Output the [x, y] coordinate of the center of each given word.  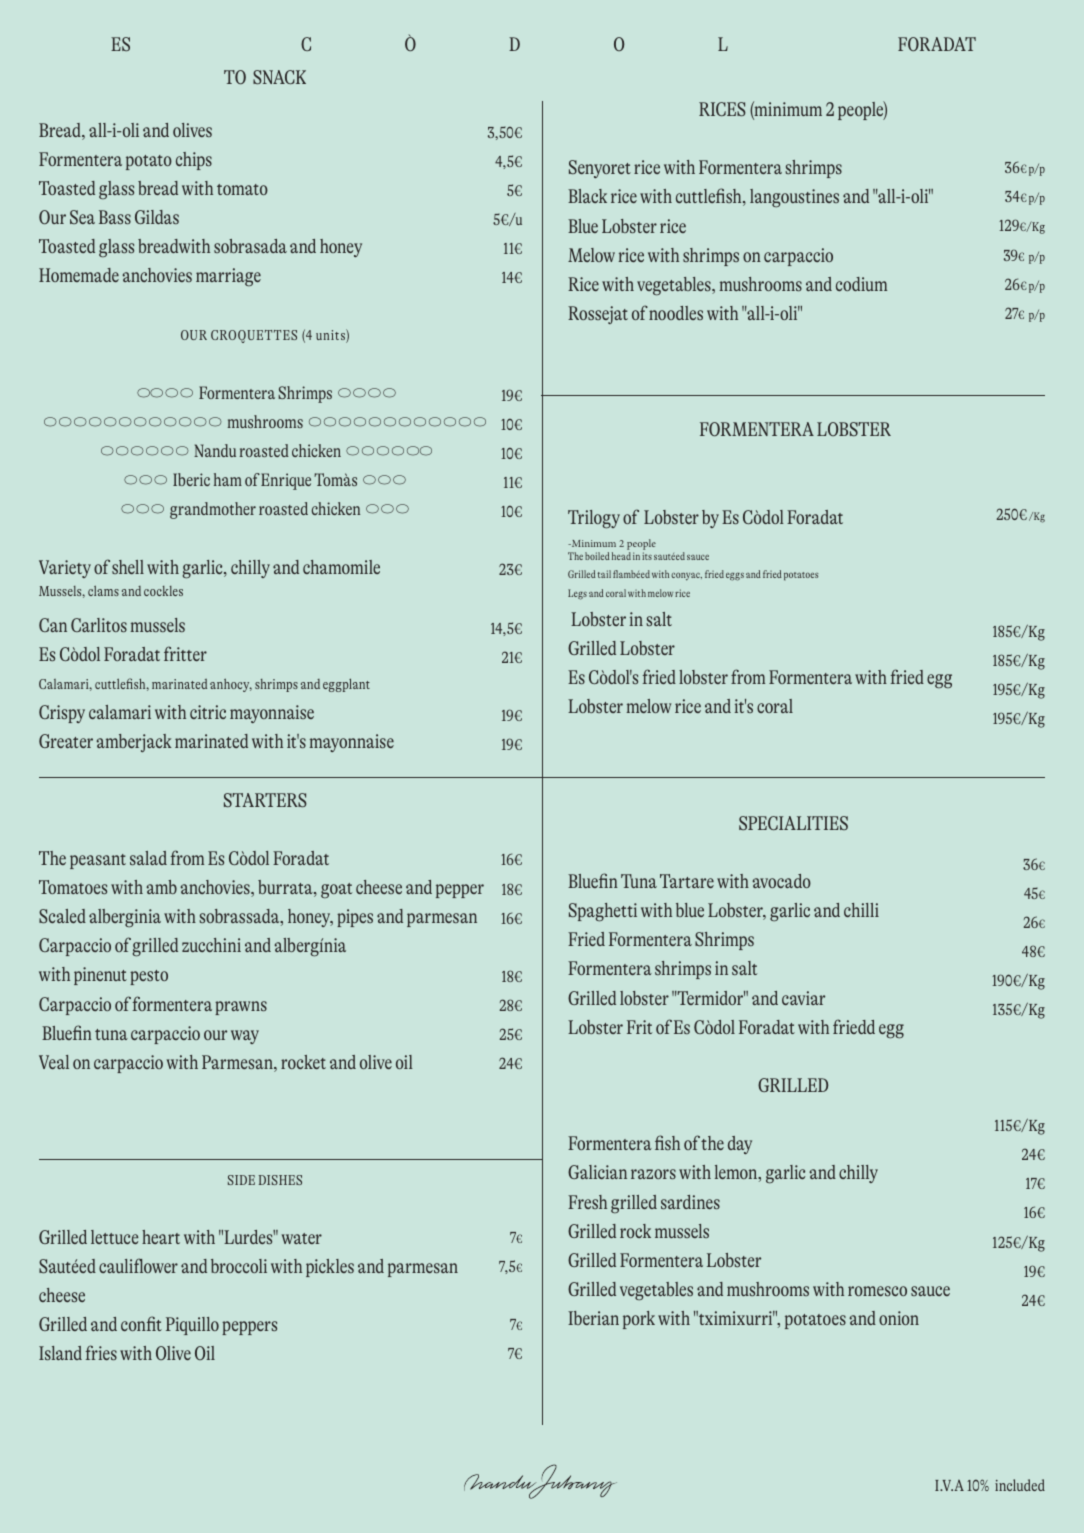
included [1020, 1485]
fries [101, 1352]
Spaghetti [603, 912]
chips [194, 161]
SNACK [279, 77]
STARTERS [265, 800]
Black [587, 196]
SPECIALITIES [793, 823]
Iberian [593, 1318]
